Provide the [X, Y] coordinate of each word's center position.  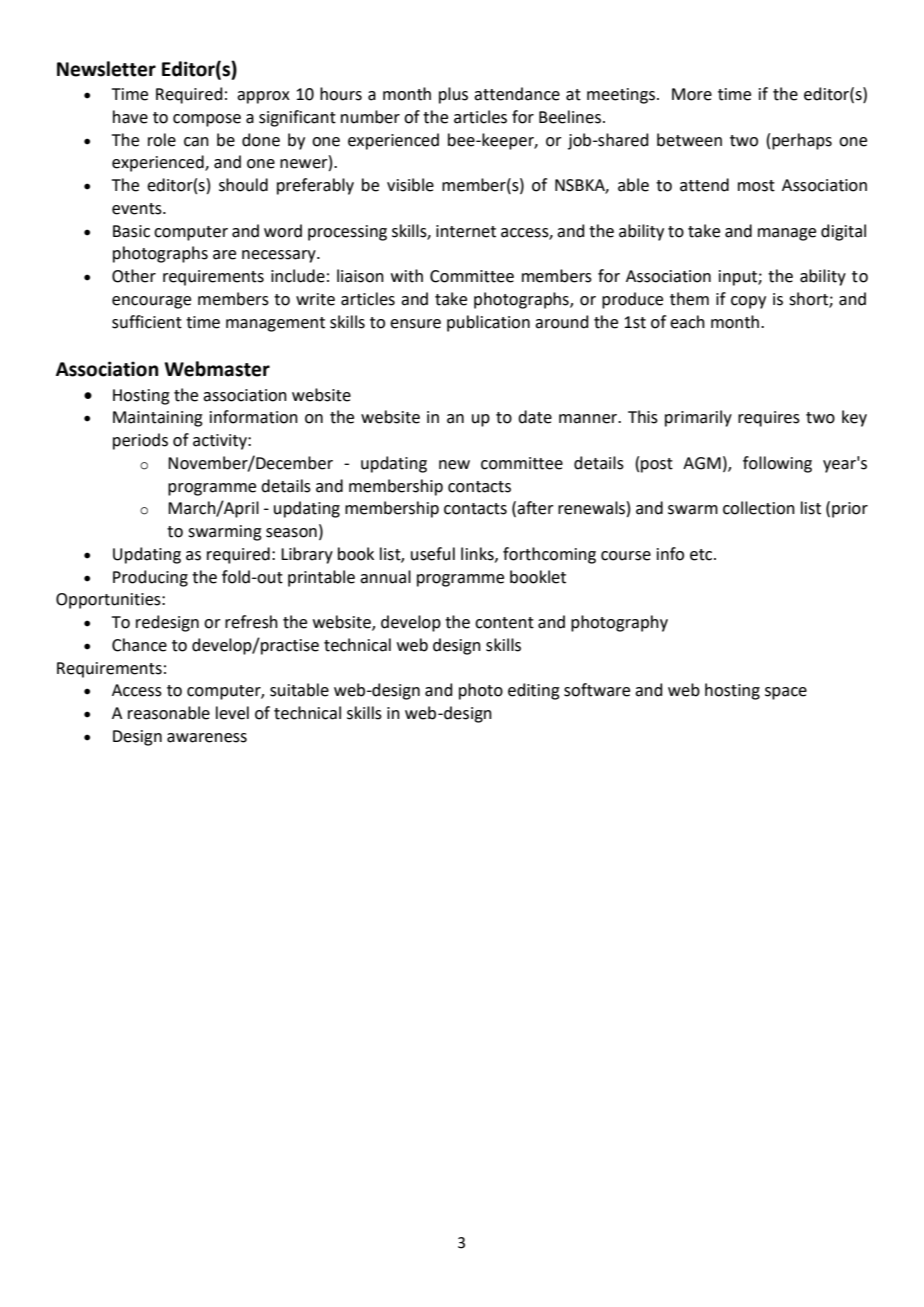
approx [263, 97]
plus [453, 95]
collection [759, 508]
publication [488, 323]
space [786, 693]
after [535, 508]
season [291, 533]
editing [534, 691]
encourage [151, 302]
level [232, 713]
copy [748, 302]
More [692, 94]
